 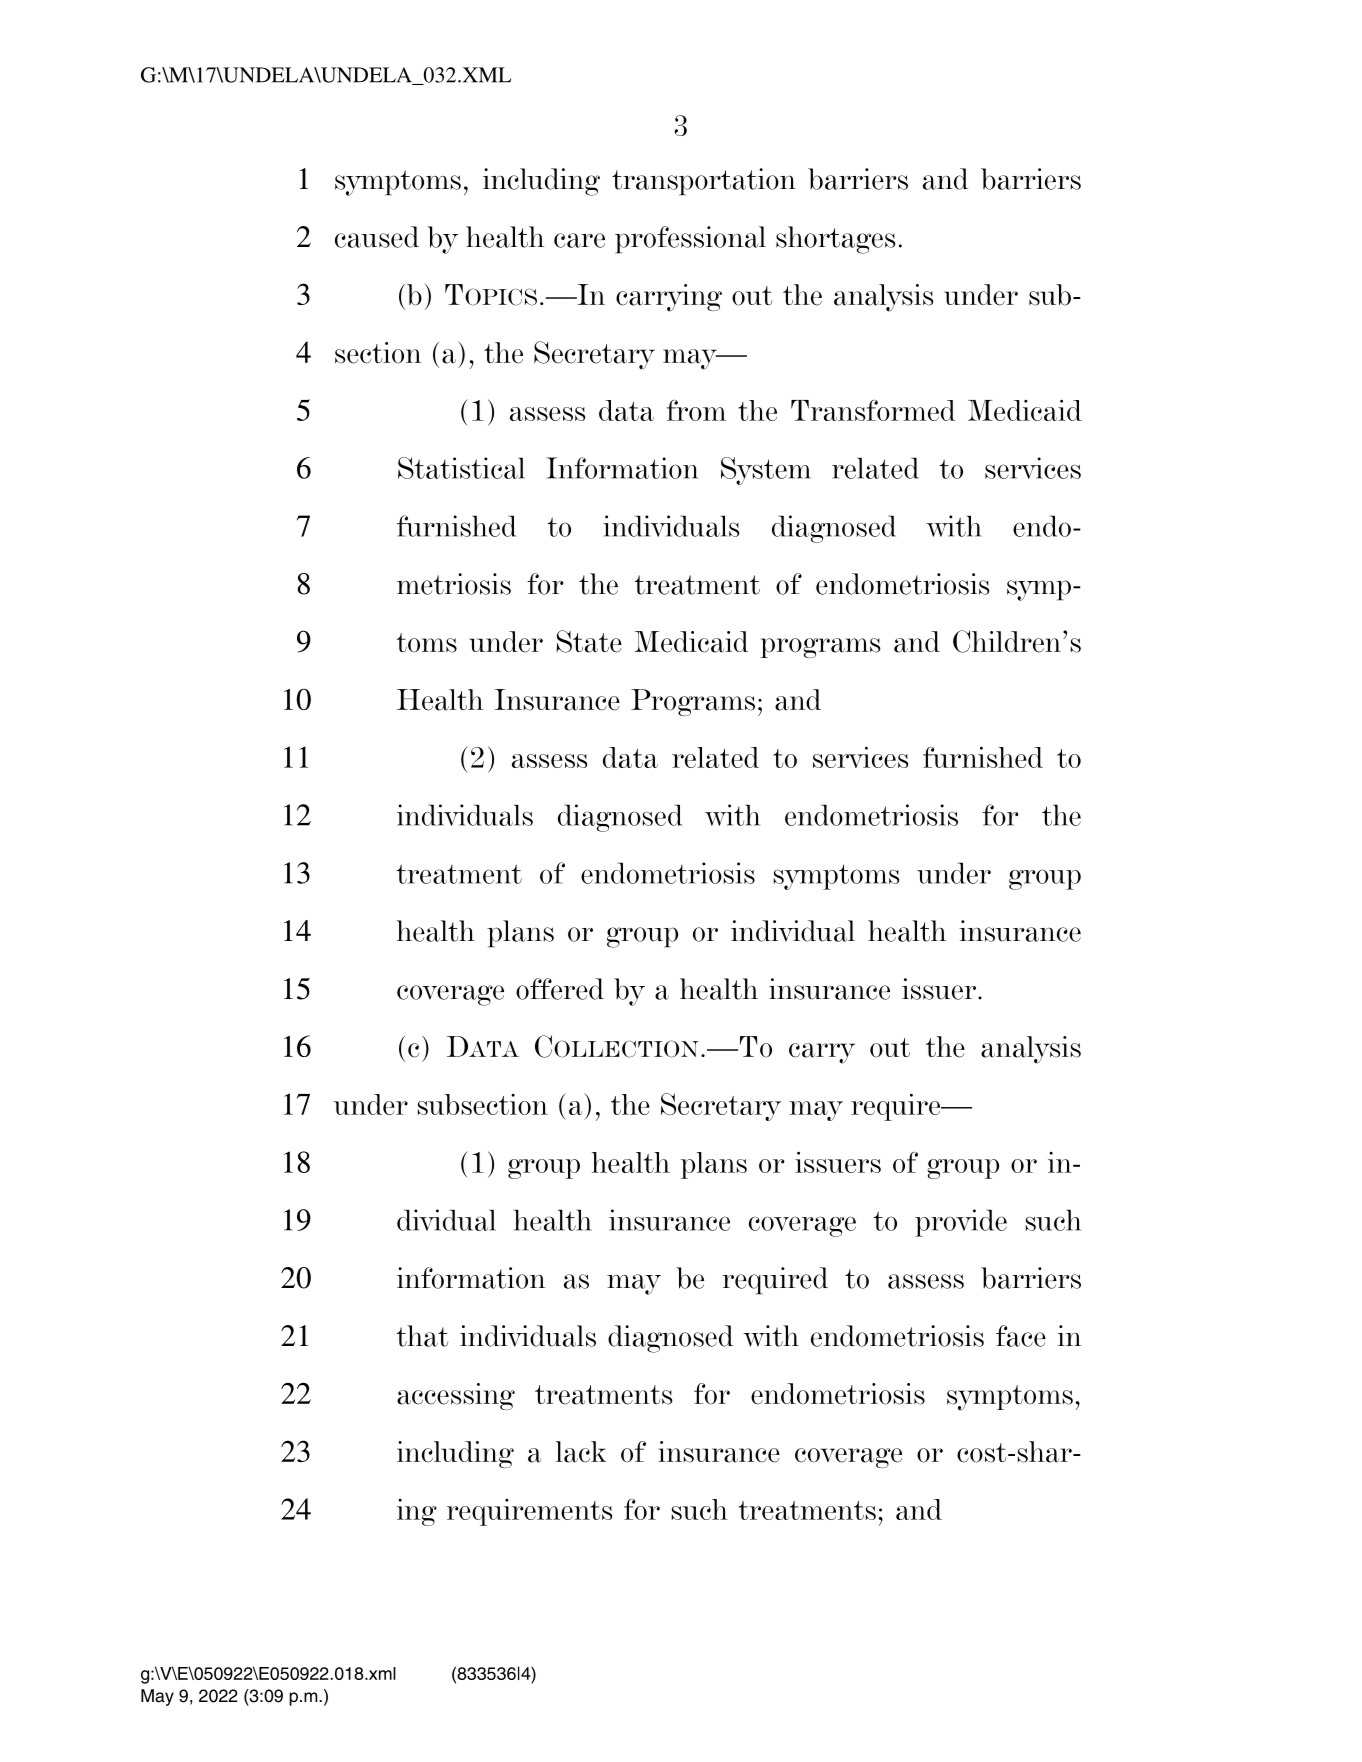 I want to click on System, so click(x=766, y=471).
